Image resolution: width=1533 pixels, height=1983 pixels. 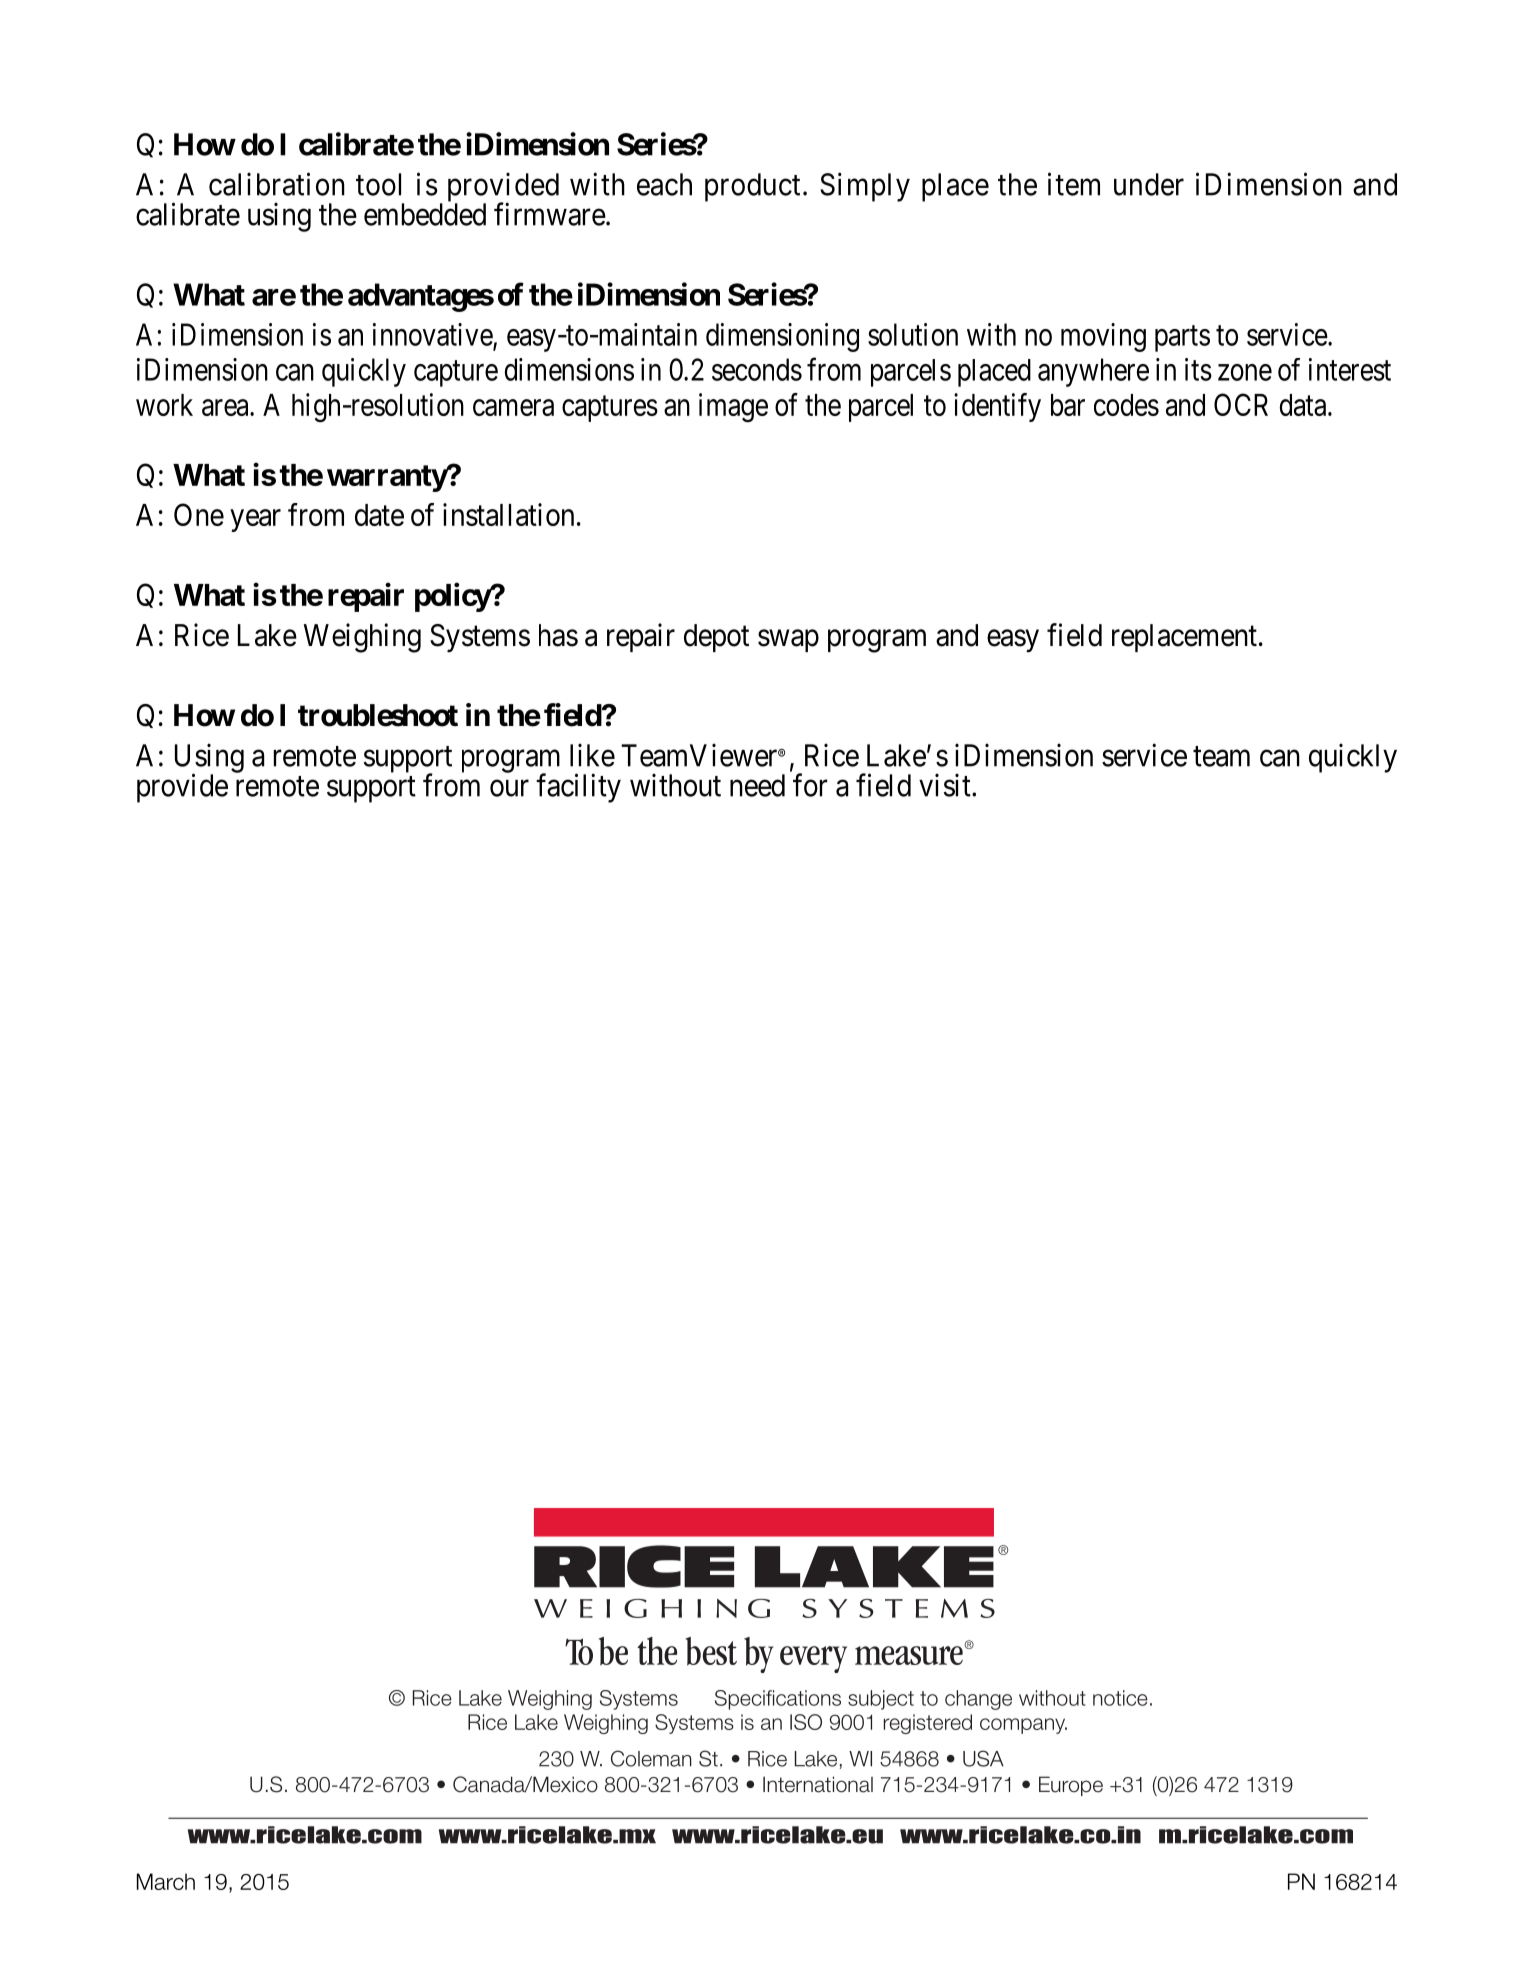 I want to click on troubleshoot, so click(x=378, y=715).
